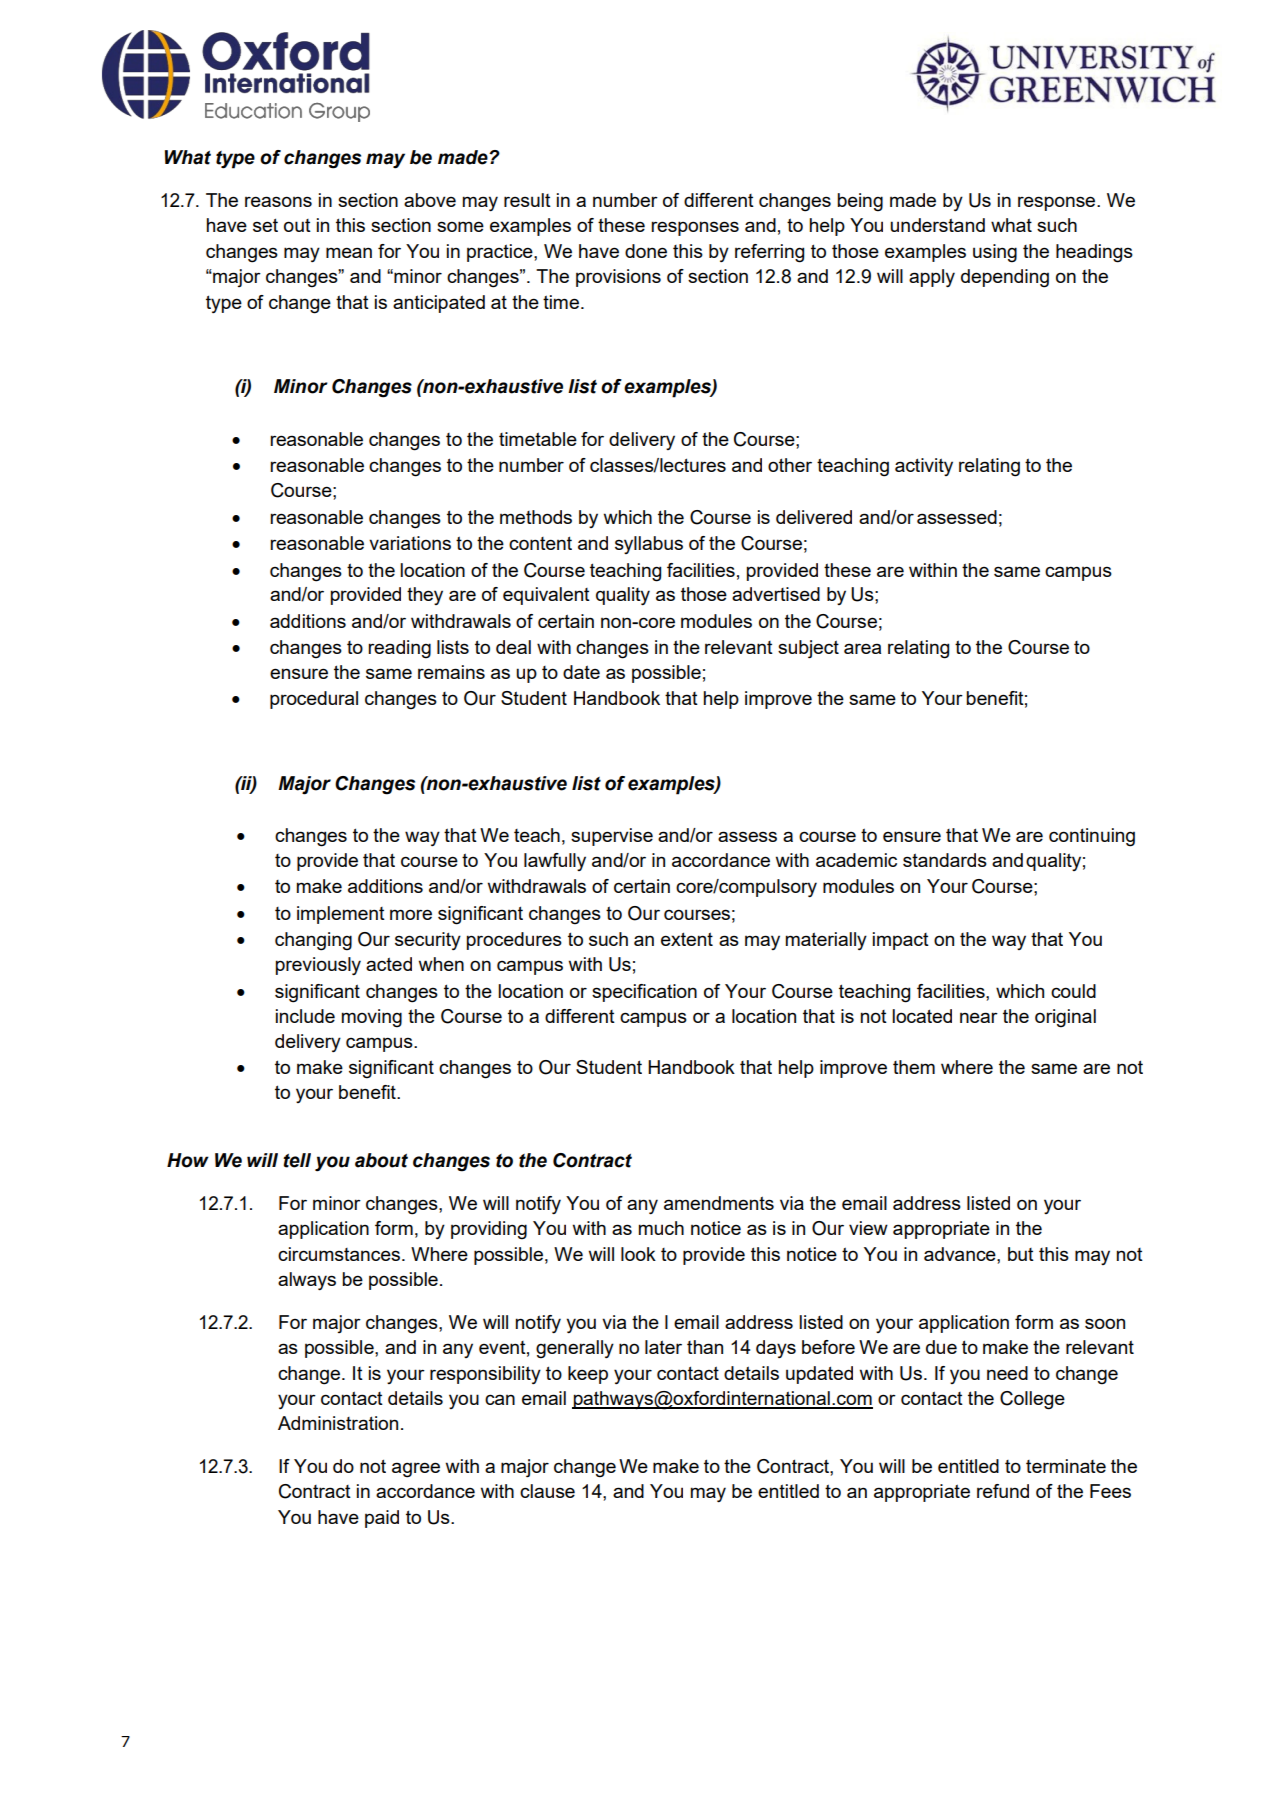 The width and height of the screenshot is (1271, 1799). Describe the element at coordinates (924, 467) in the screenshot. I see `activity` at that location.
